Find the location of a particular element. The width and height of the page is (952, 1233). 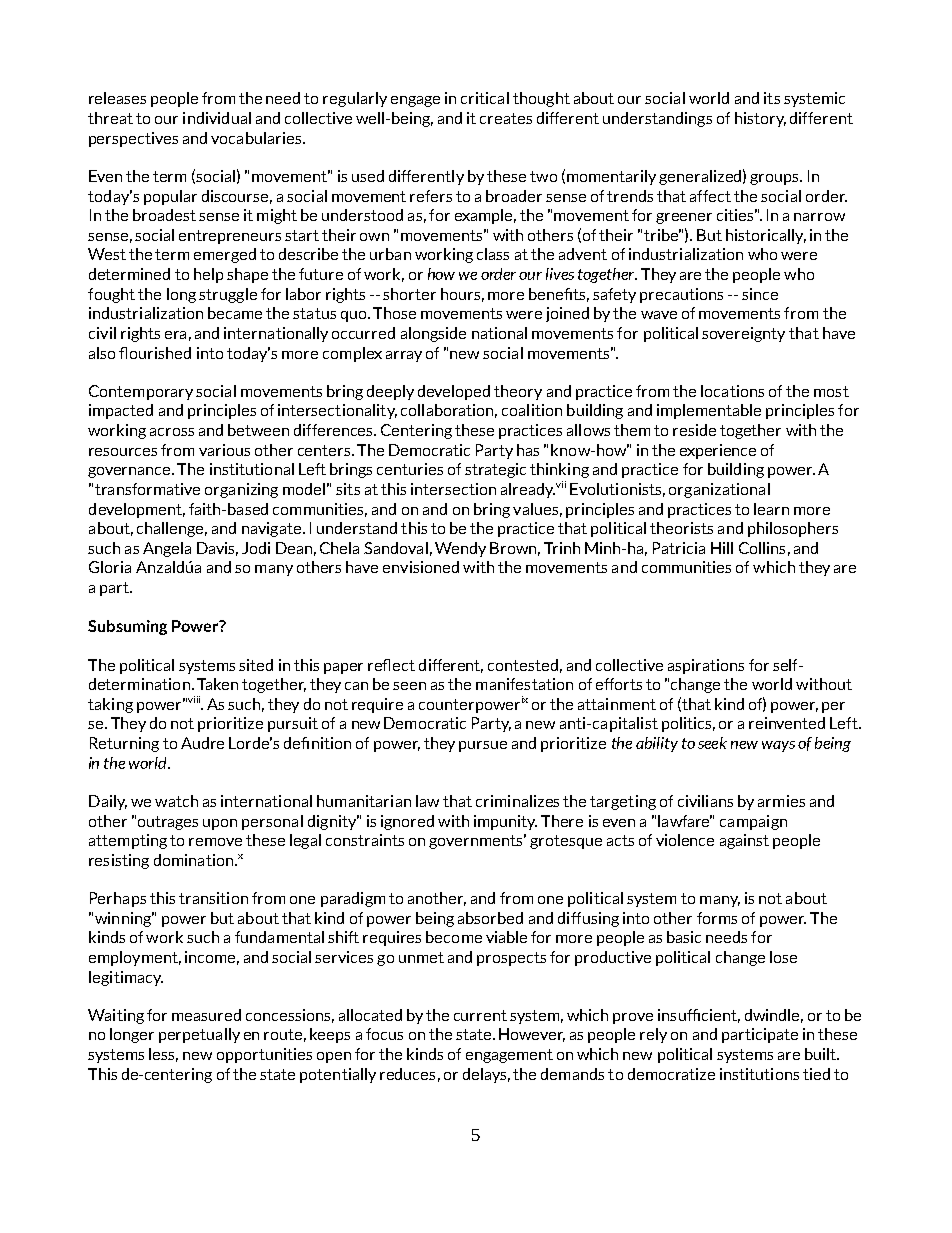

watch is located at coordinates (176, 801).
